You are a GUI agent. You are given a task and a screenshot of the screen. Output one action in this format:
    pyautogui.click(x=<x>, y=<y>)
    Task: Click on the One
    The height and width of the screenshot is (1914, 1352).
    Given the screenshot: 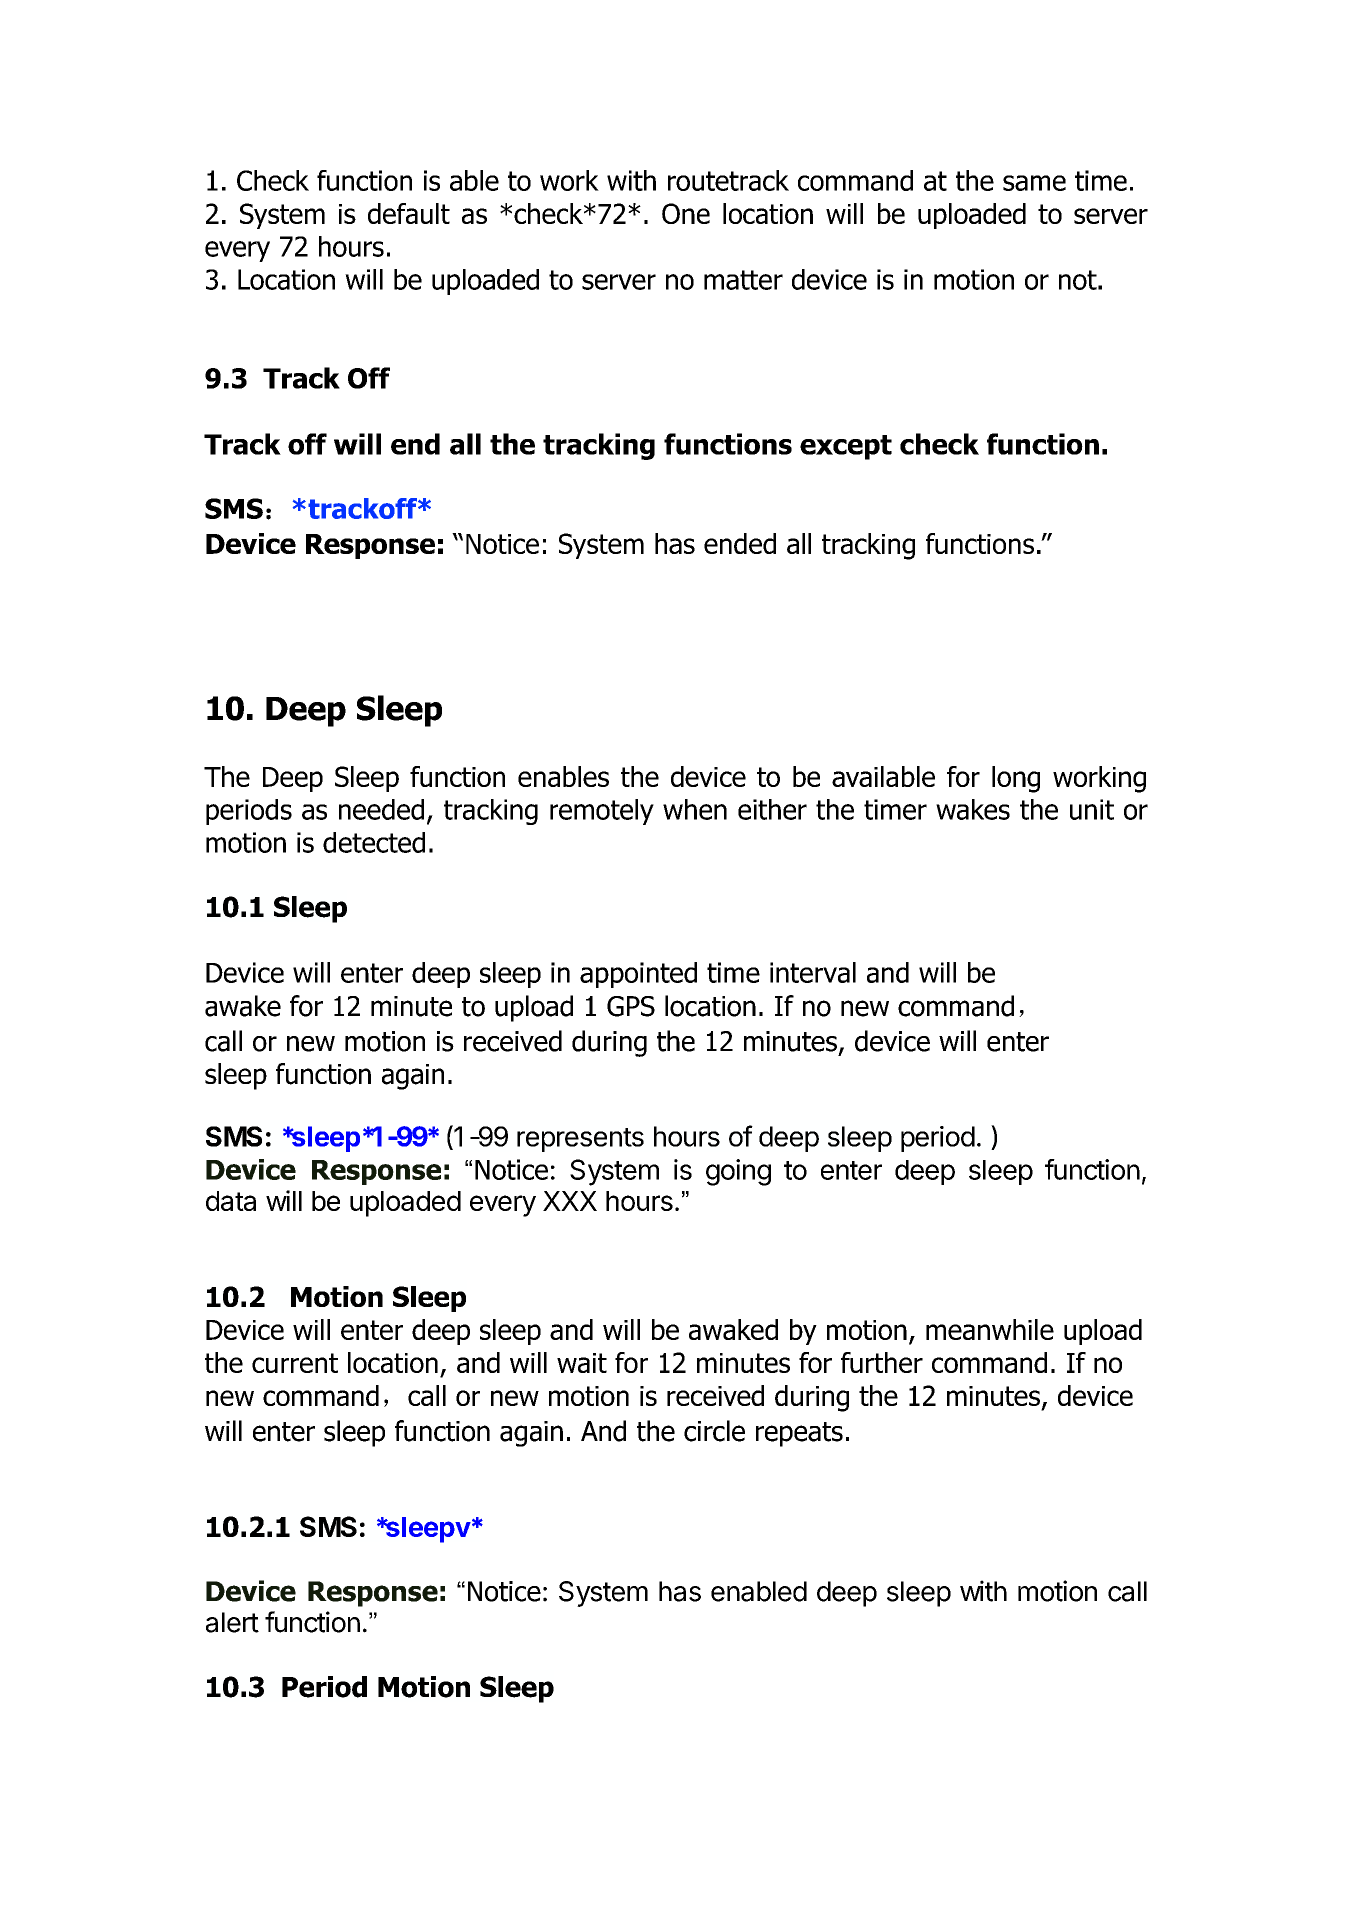 What is the action you would take?
    pyautogui.click(x=686, y=213)
